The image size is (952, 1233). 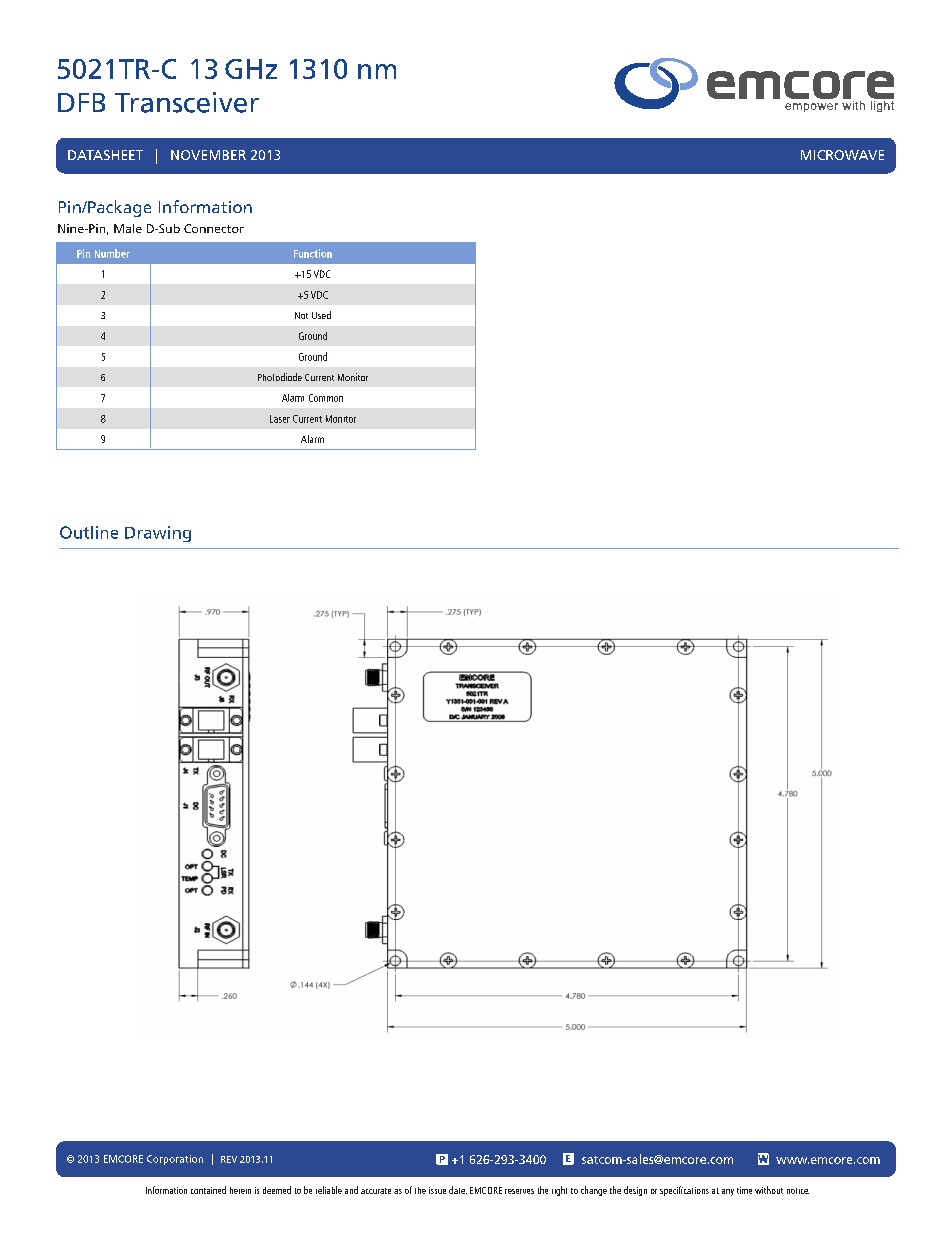 I want to click on Corporation, so click(x=175, y=1160).
